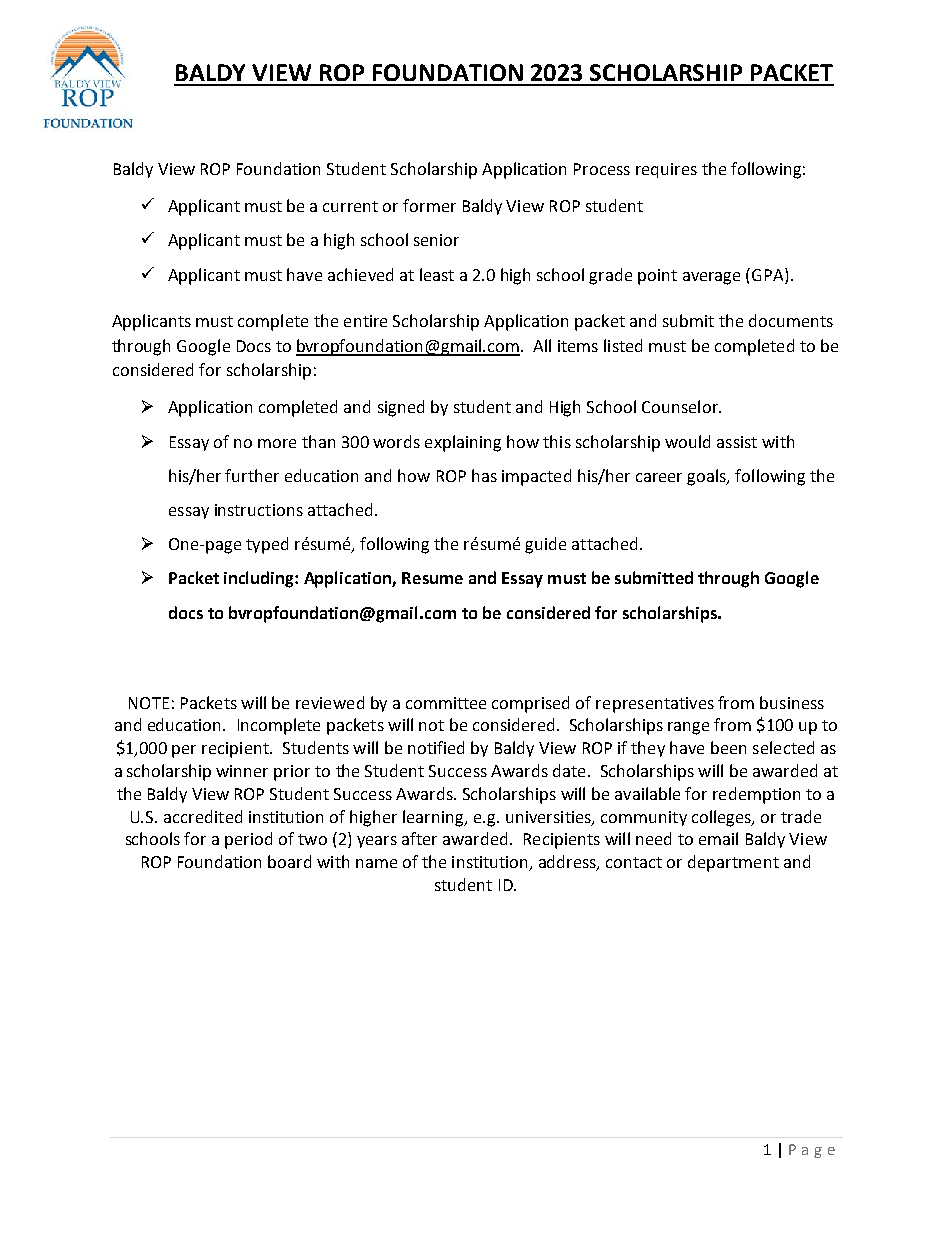  I want to click on has, so click(484, 475).
